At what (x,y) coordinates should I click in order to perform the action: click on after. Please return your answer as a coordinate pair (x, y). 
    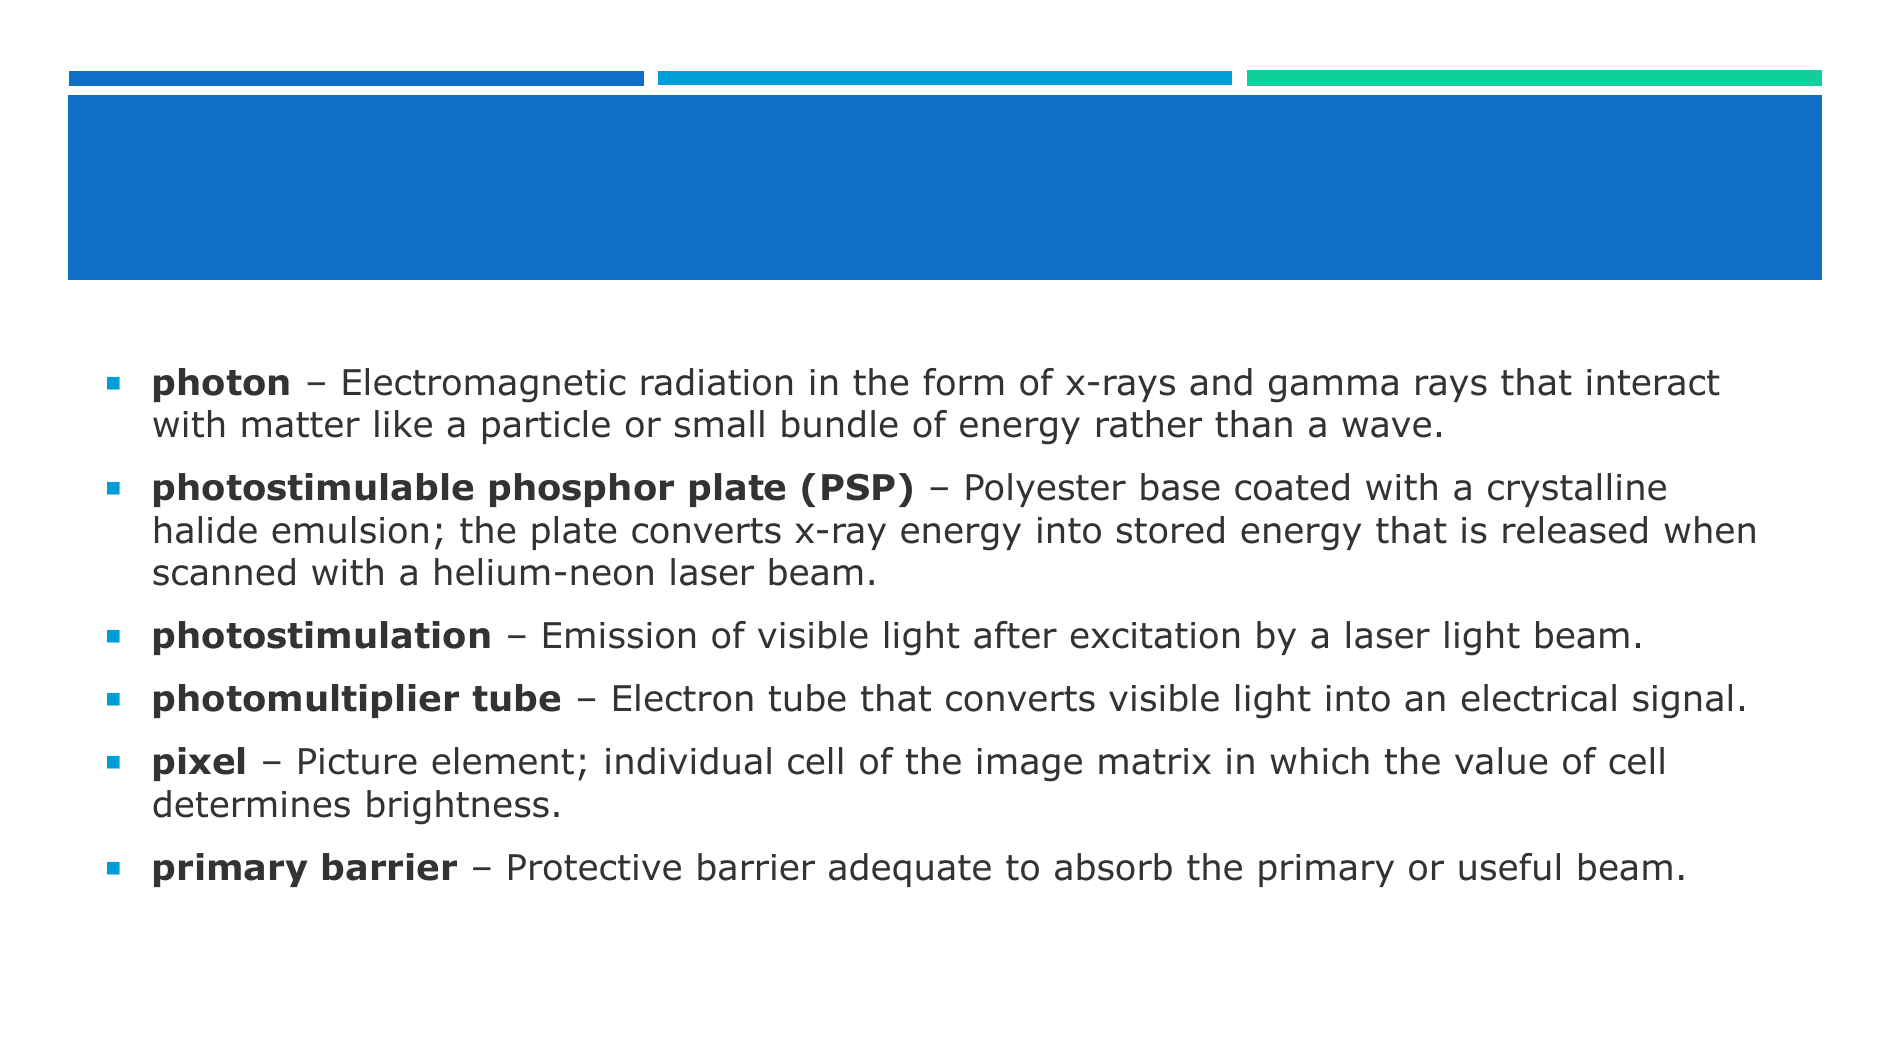
    Looking at the image, I should click on (1015, 635).
